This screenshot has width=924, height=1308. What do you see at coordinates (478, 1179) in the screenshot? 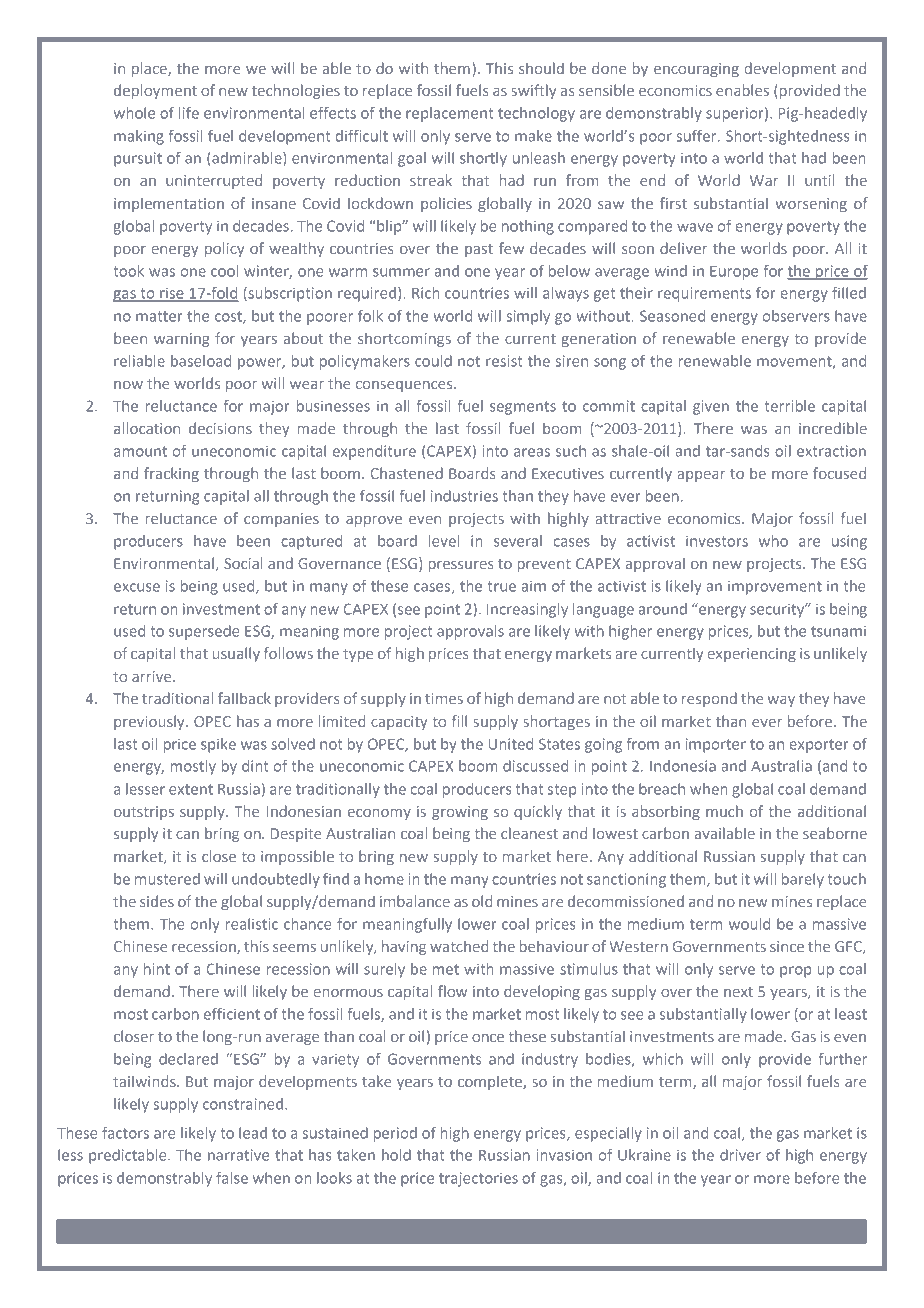
I see `trajectories` at bounding box center [478, 1179].
